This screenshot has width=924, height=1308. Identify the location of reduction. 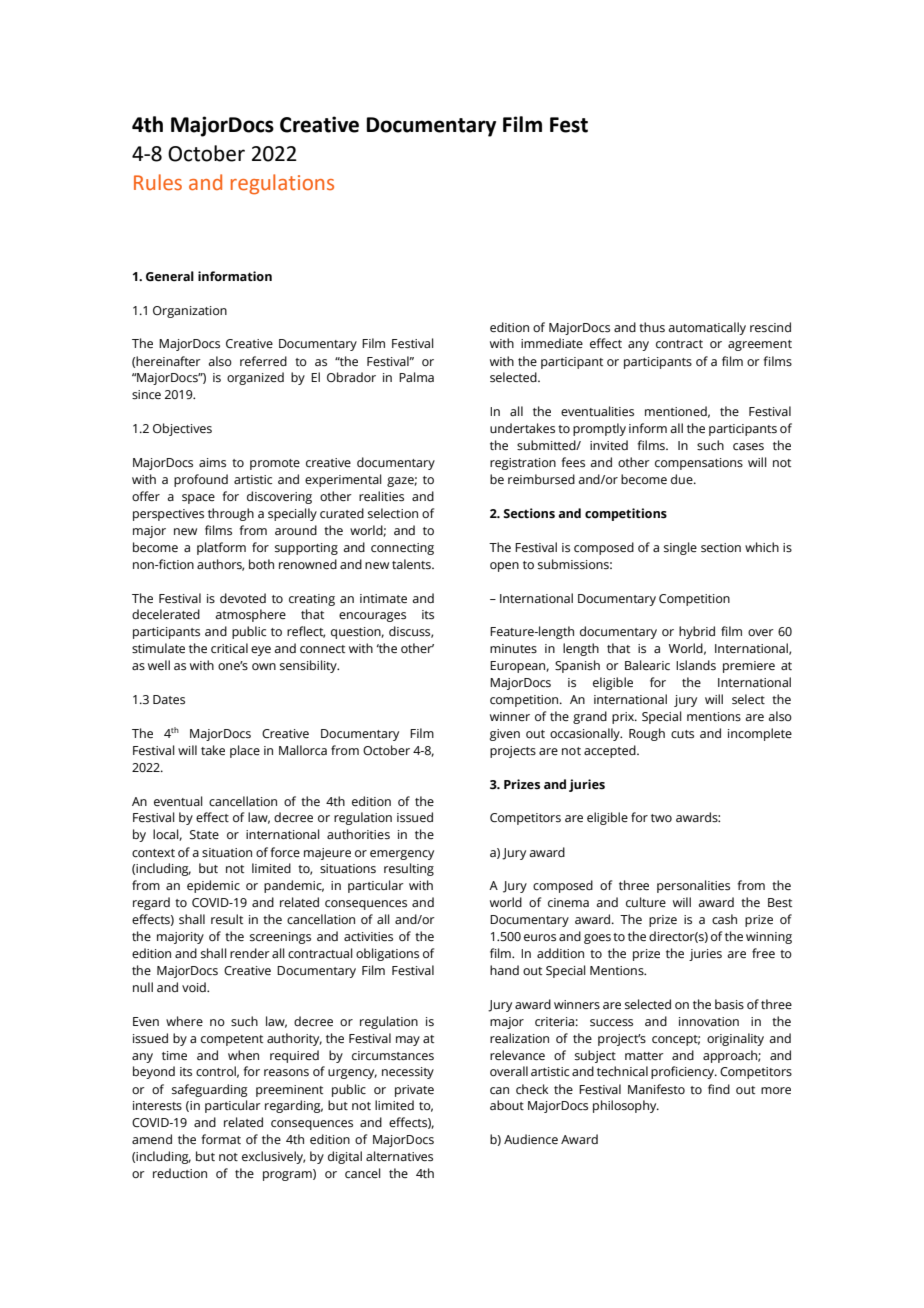
(180, 1173).
